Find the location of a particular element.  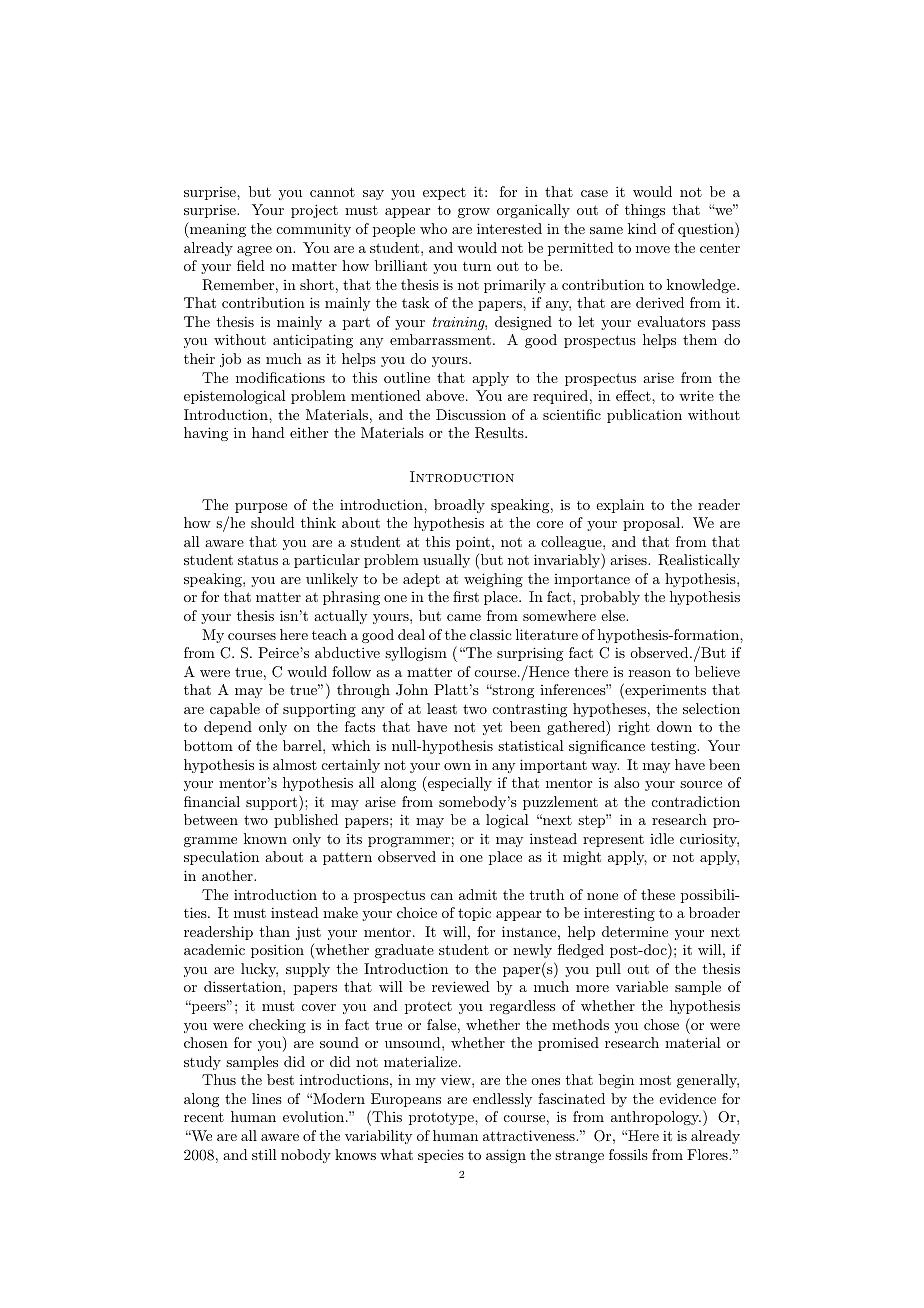

things is located at coordinates (645, 211).
